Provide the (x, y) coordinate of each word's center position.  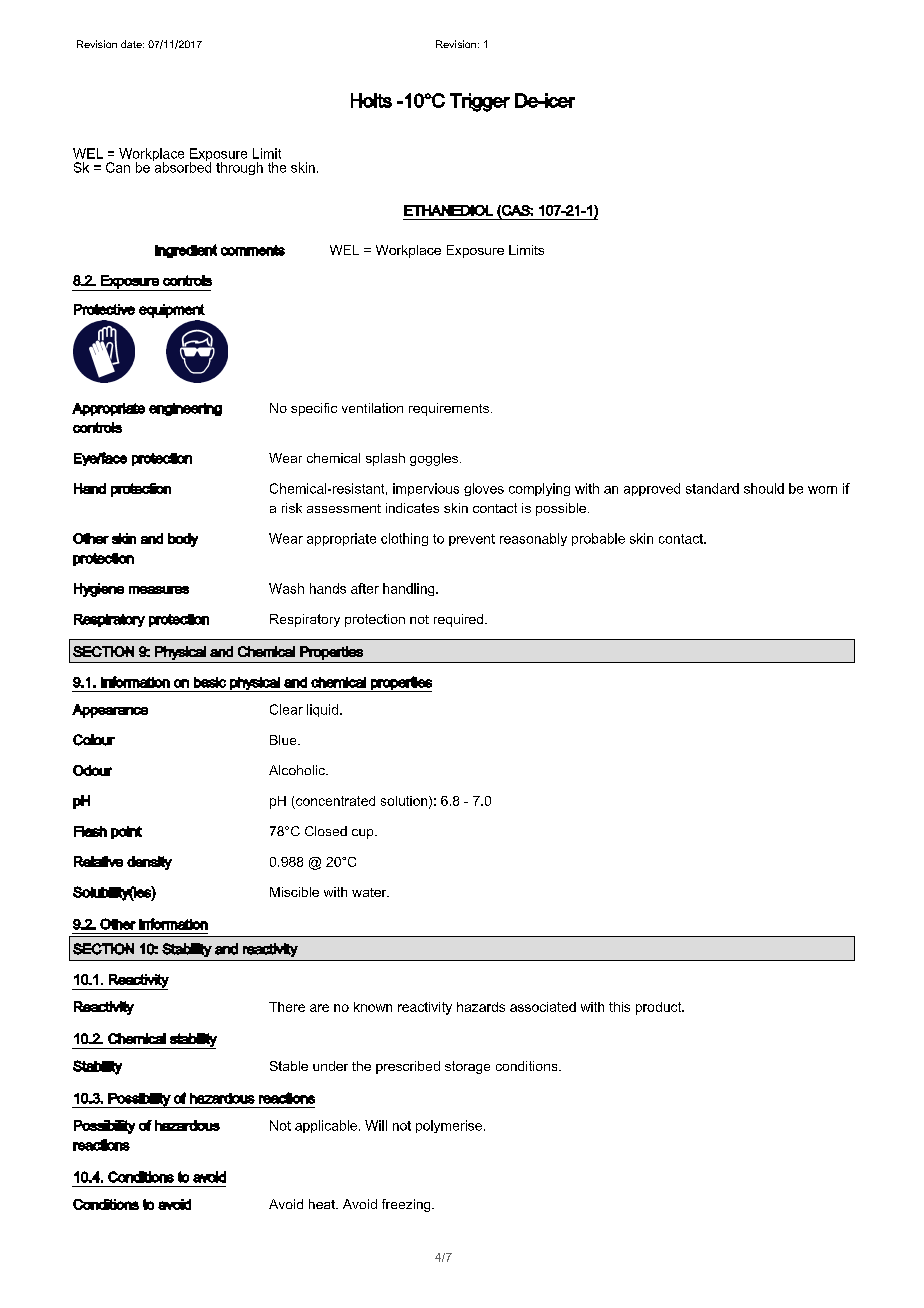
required (460, 620)
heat (323, 1204)
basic (210, 682)
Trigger (480, 102)
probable (598, 539)
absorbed (182, 166)
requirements (449, 409)
